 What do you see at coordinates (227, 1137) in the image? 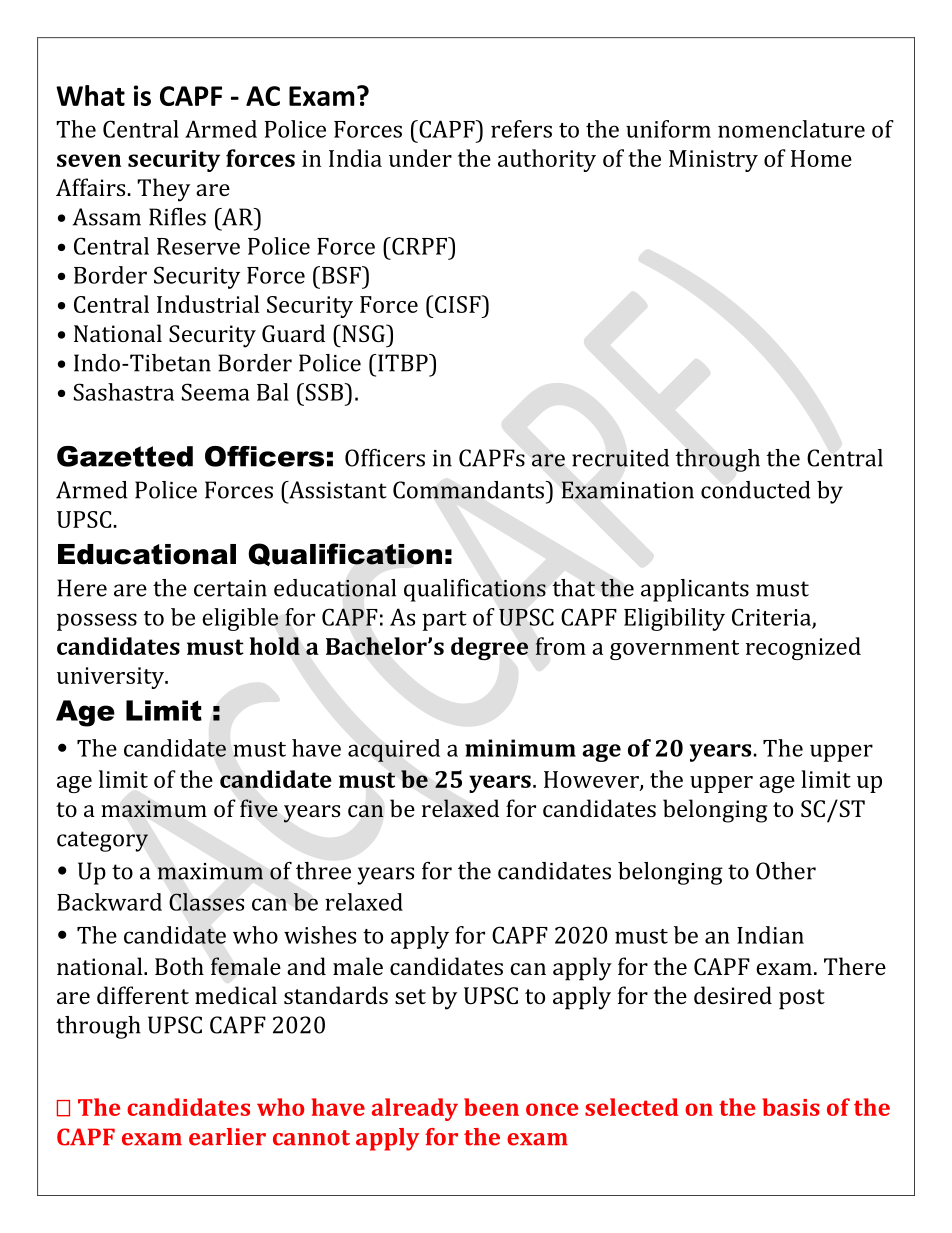
I see `earlier` at bounding box center [227, 1137].
